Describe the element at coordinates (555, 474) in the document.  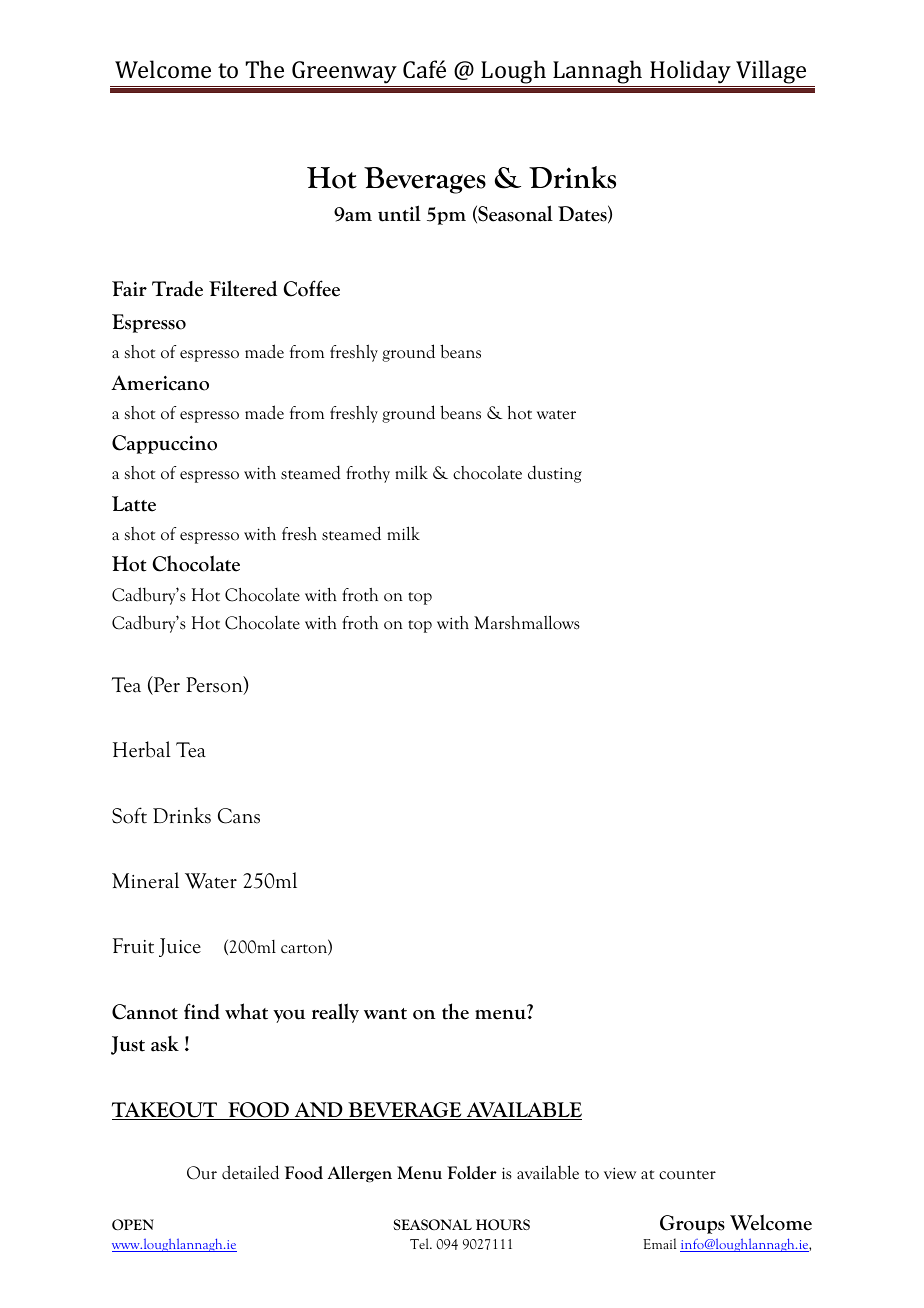
I see `dusting` at that location.
